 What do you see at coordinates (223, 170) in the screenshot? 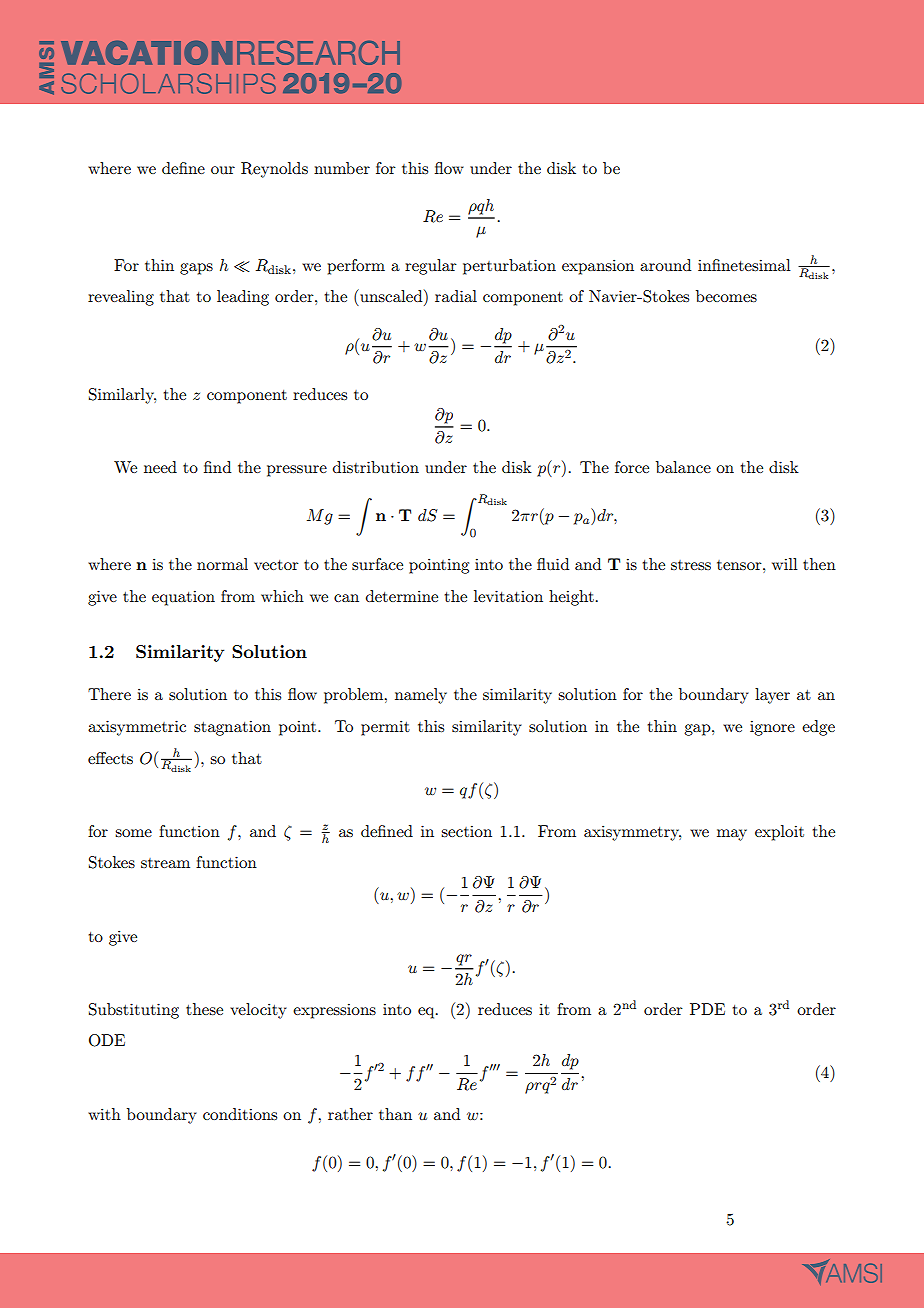
I see `our` at bounding box center [223, 170].
